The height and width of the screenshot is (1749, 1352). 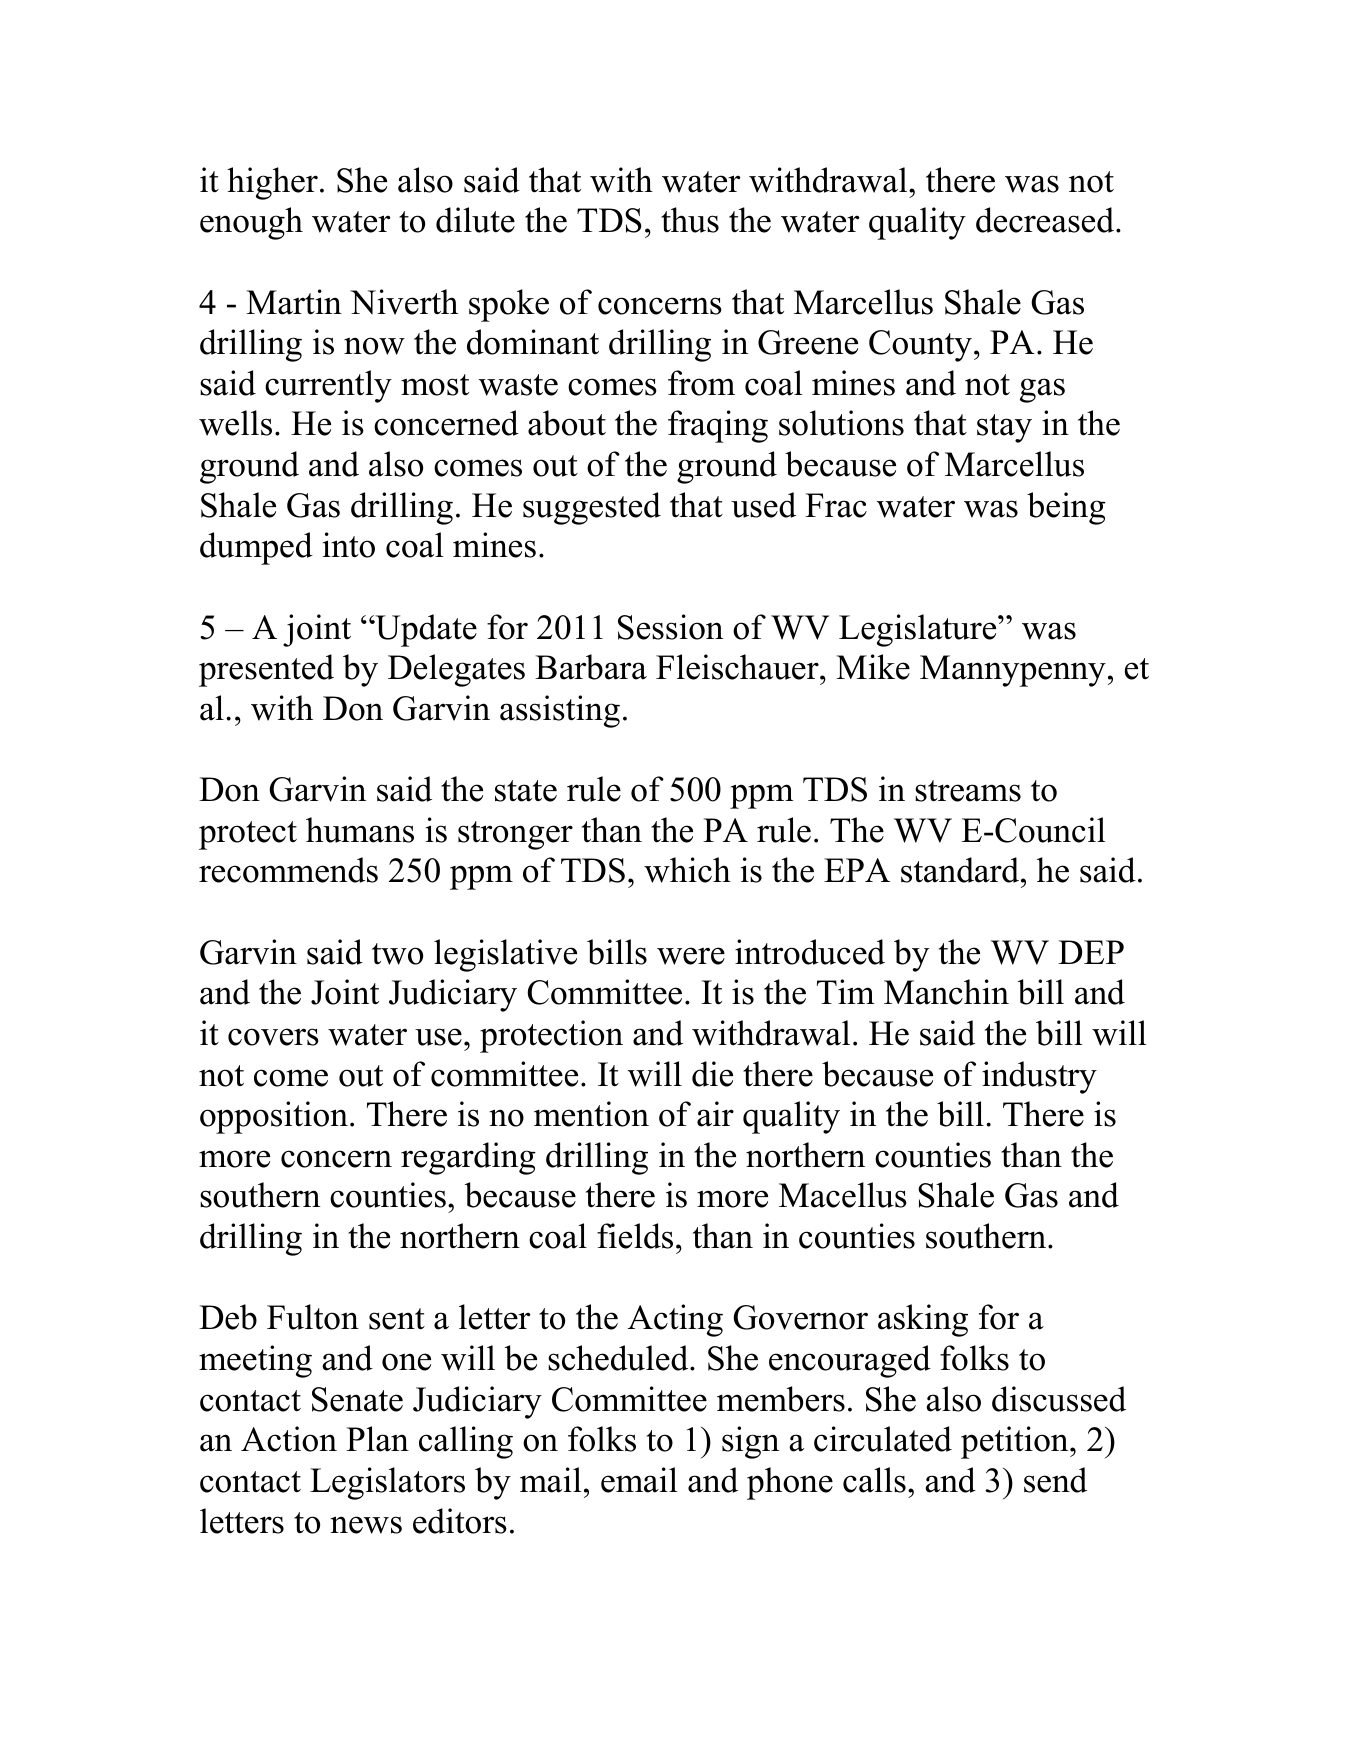 What do you see at coordinates (961, 870) in the screenshot?
I see `standard` at bounding box center [961, 870].
